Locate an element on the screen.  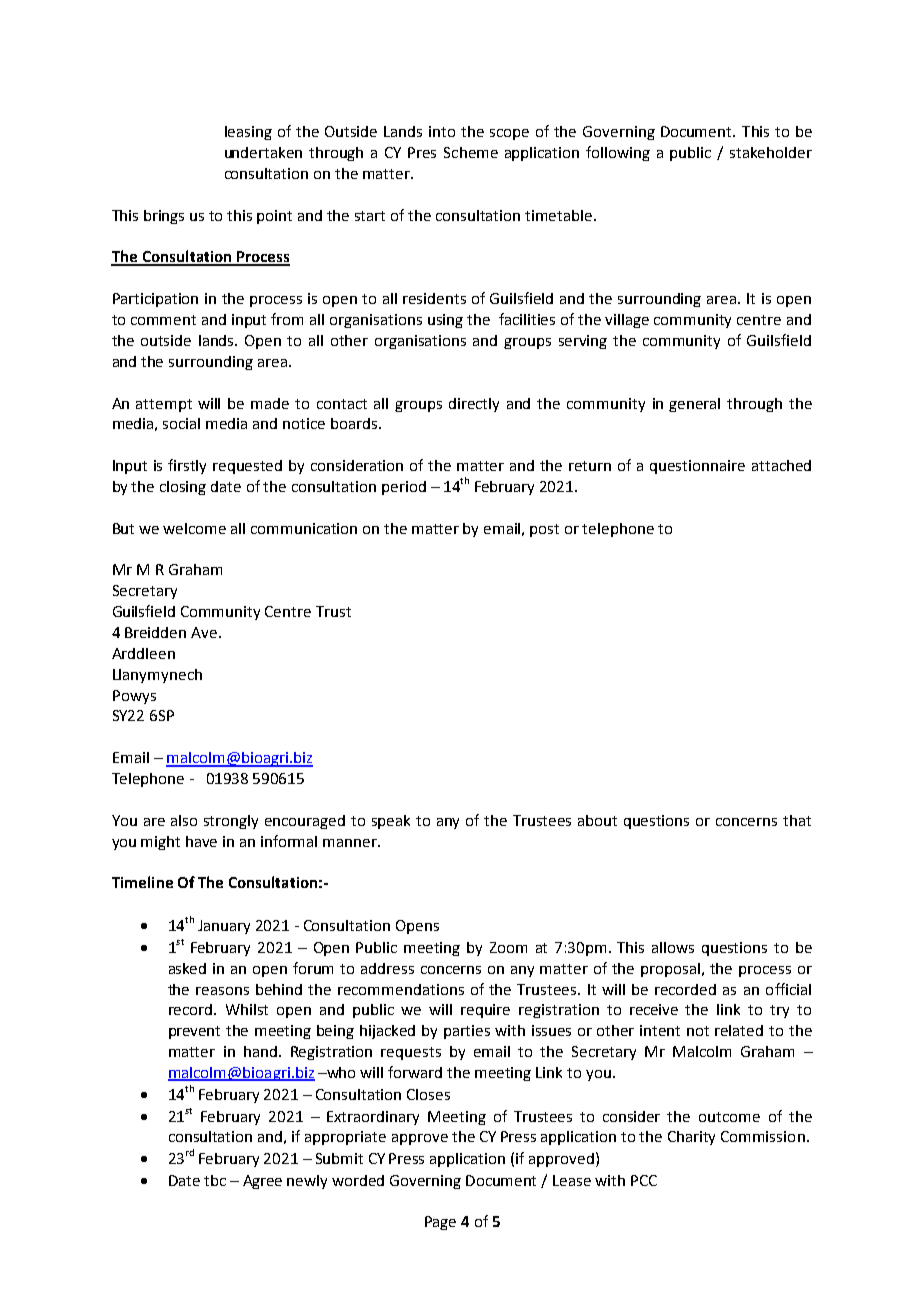
speak is located at coordinates (391, 822).
